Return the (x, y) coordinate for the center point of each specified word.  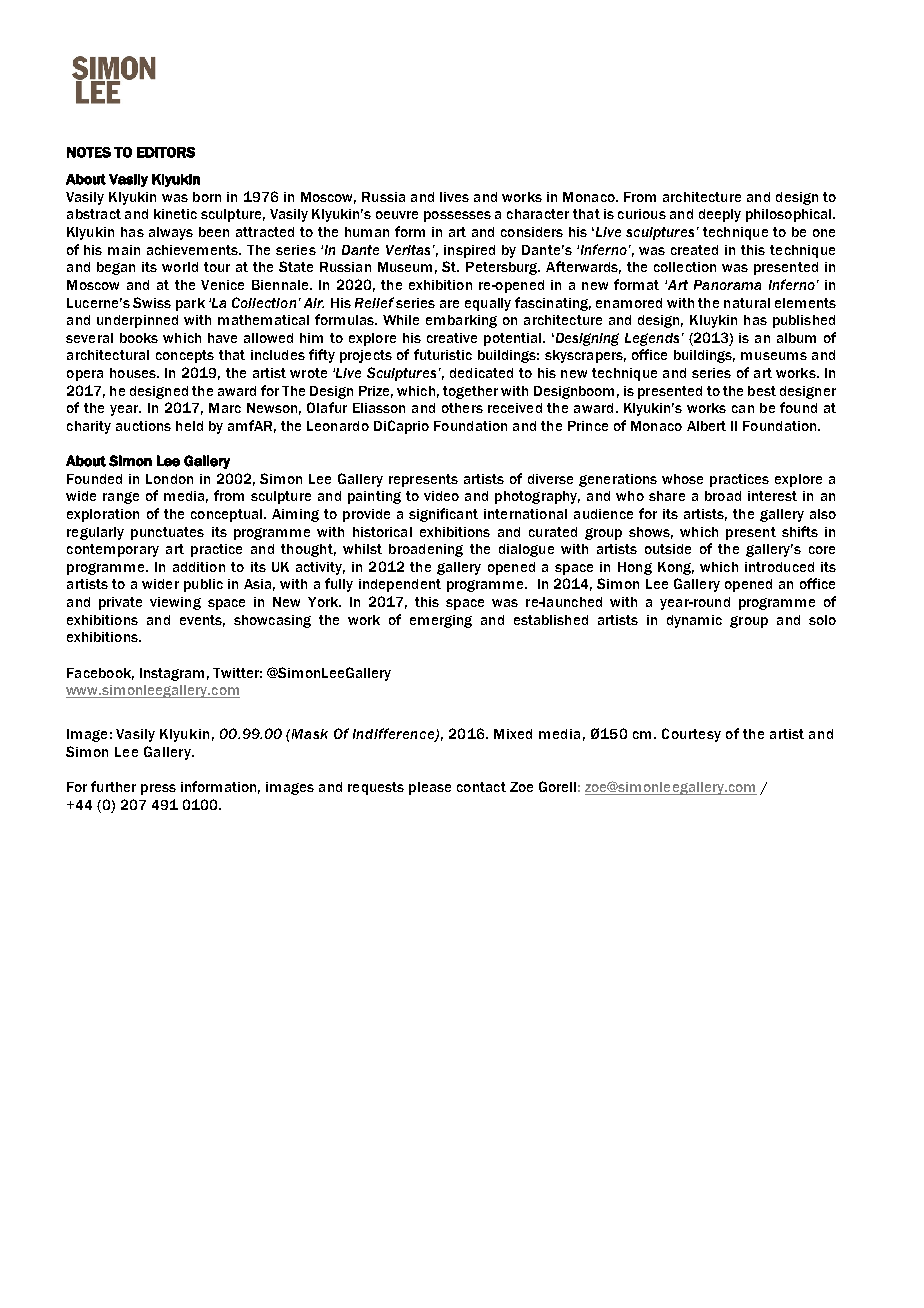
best (762, 391)
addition (199, 567)
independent (400, 585)
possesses (457, 216)
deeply (720, 215)
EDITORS (166, 152)
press (158, 789)
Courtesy (691, 735)
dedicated (481, 373)
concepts (185, 356)
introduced (779, 567)
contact (481, 787)
